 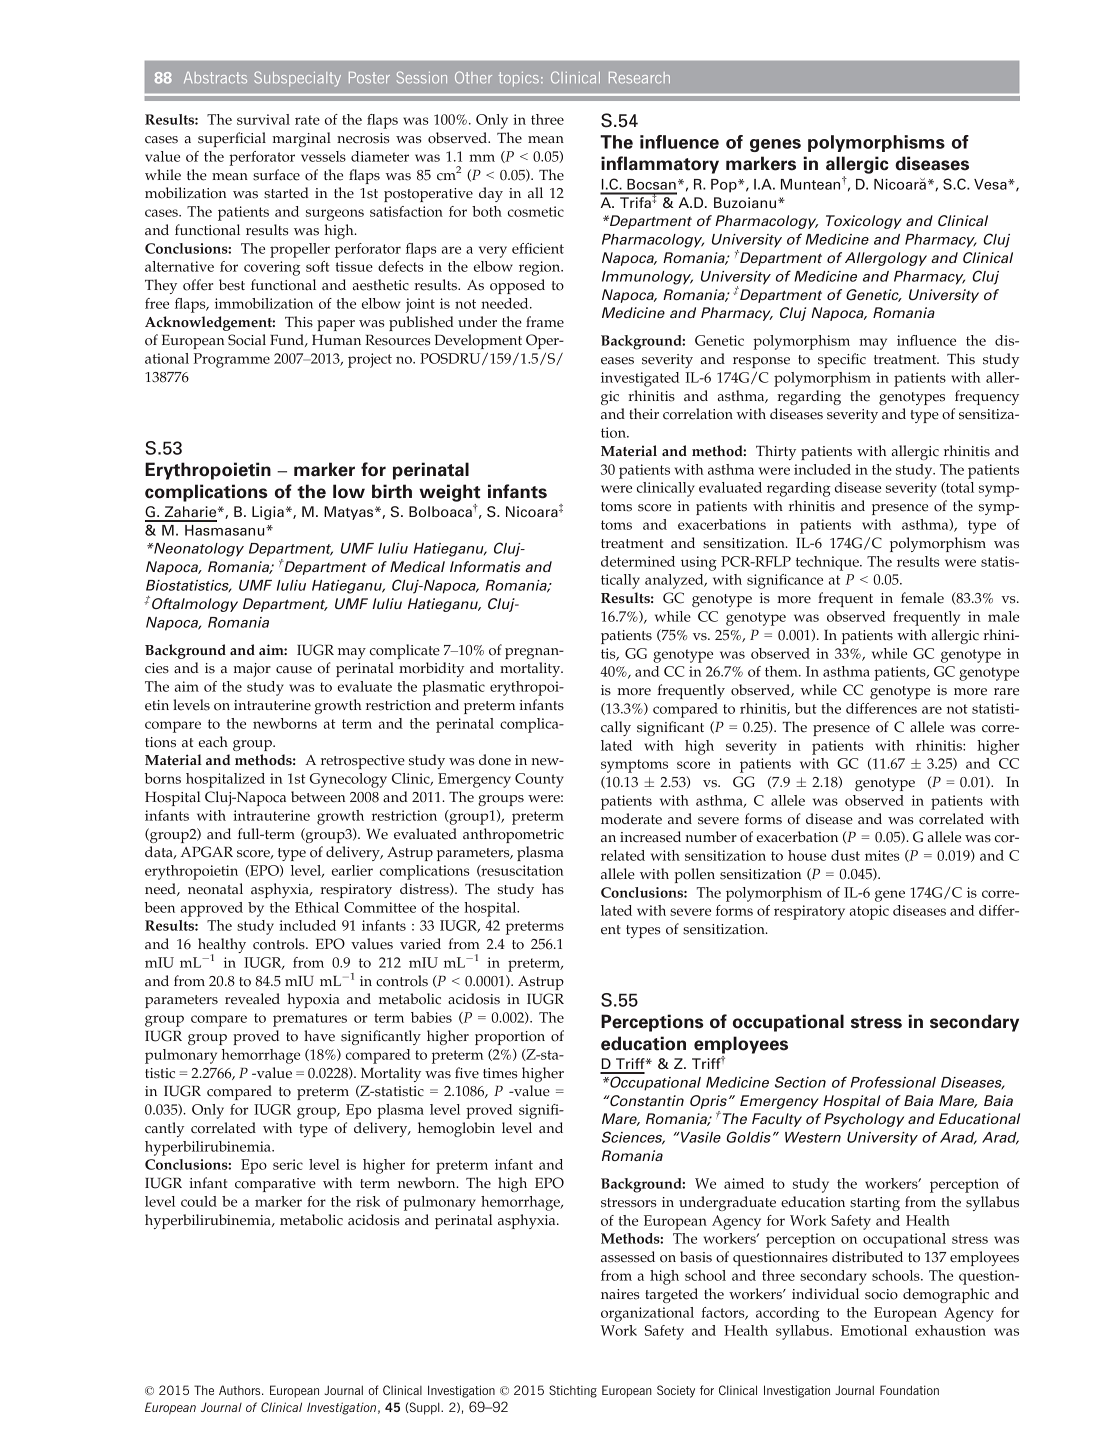 I want to click on times, so click(x=500, y=1073).
